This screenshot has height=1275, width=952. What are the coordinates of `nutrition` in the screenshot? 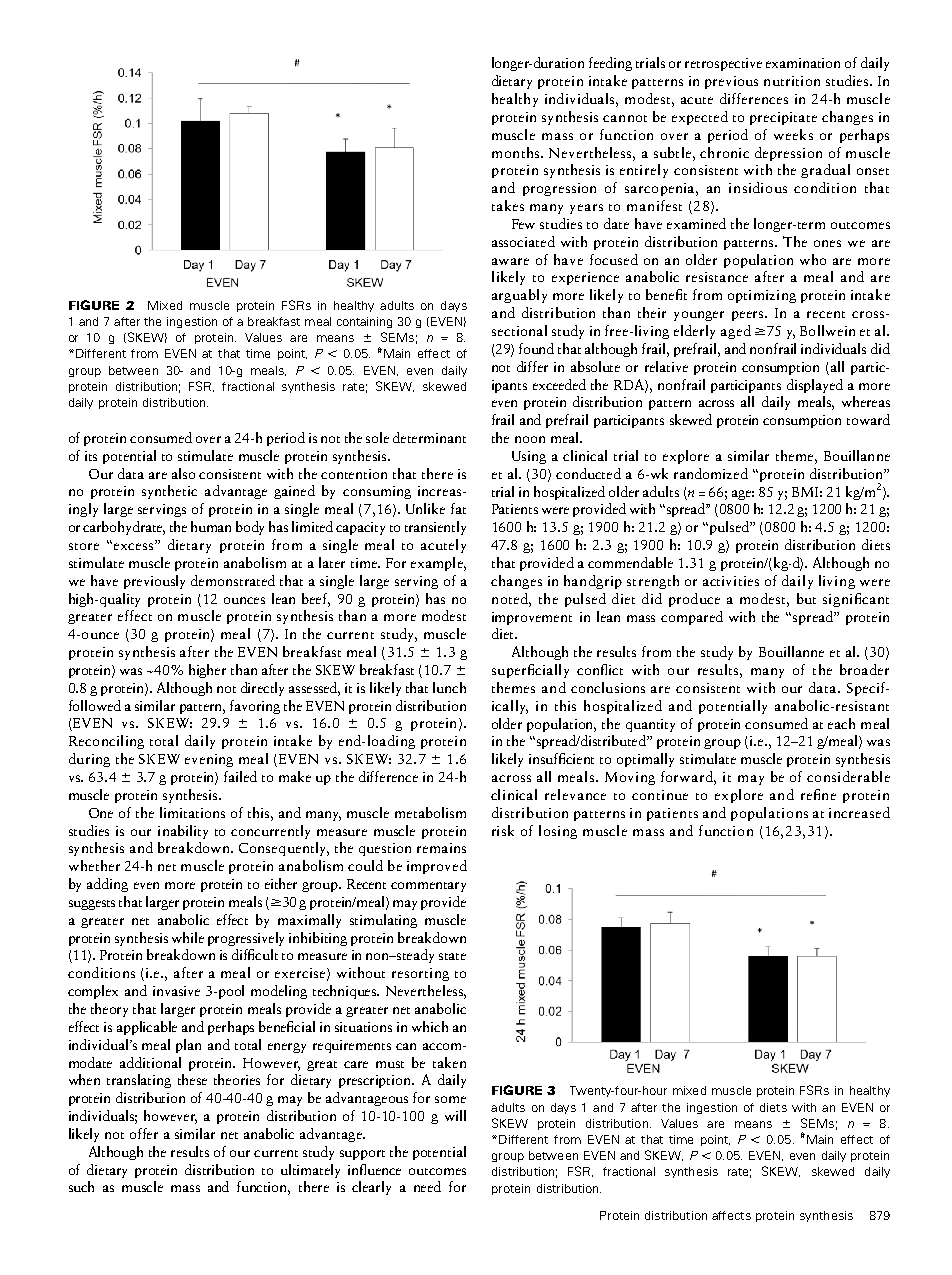 It's located at (792, 81).
